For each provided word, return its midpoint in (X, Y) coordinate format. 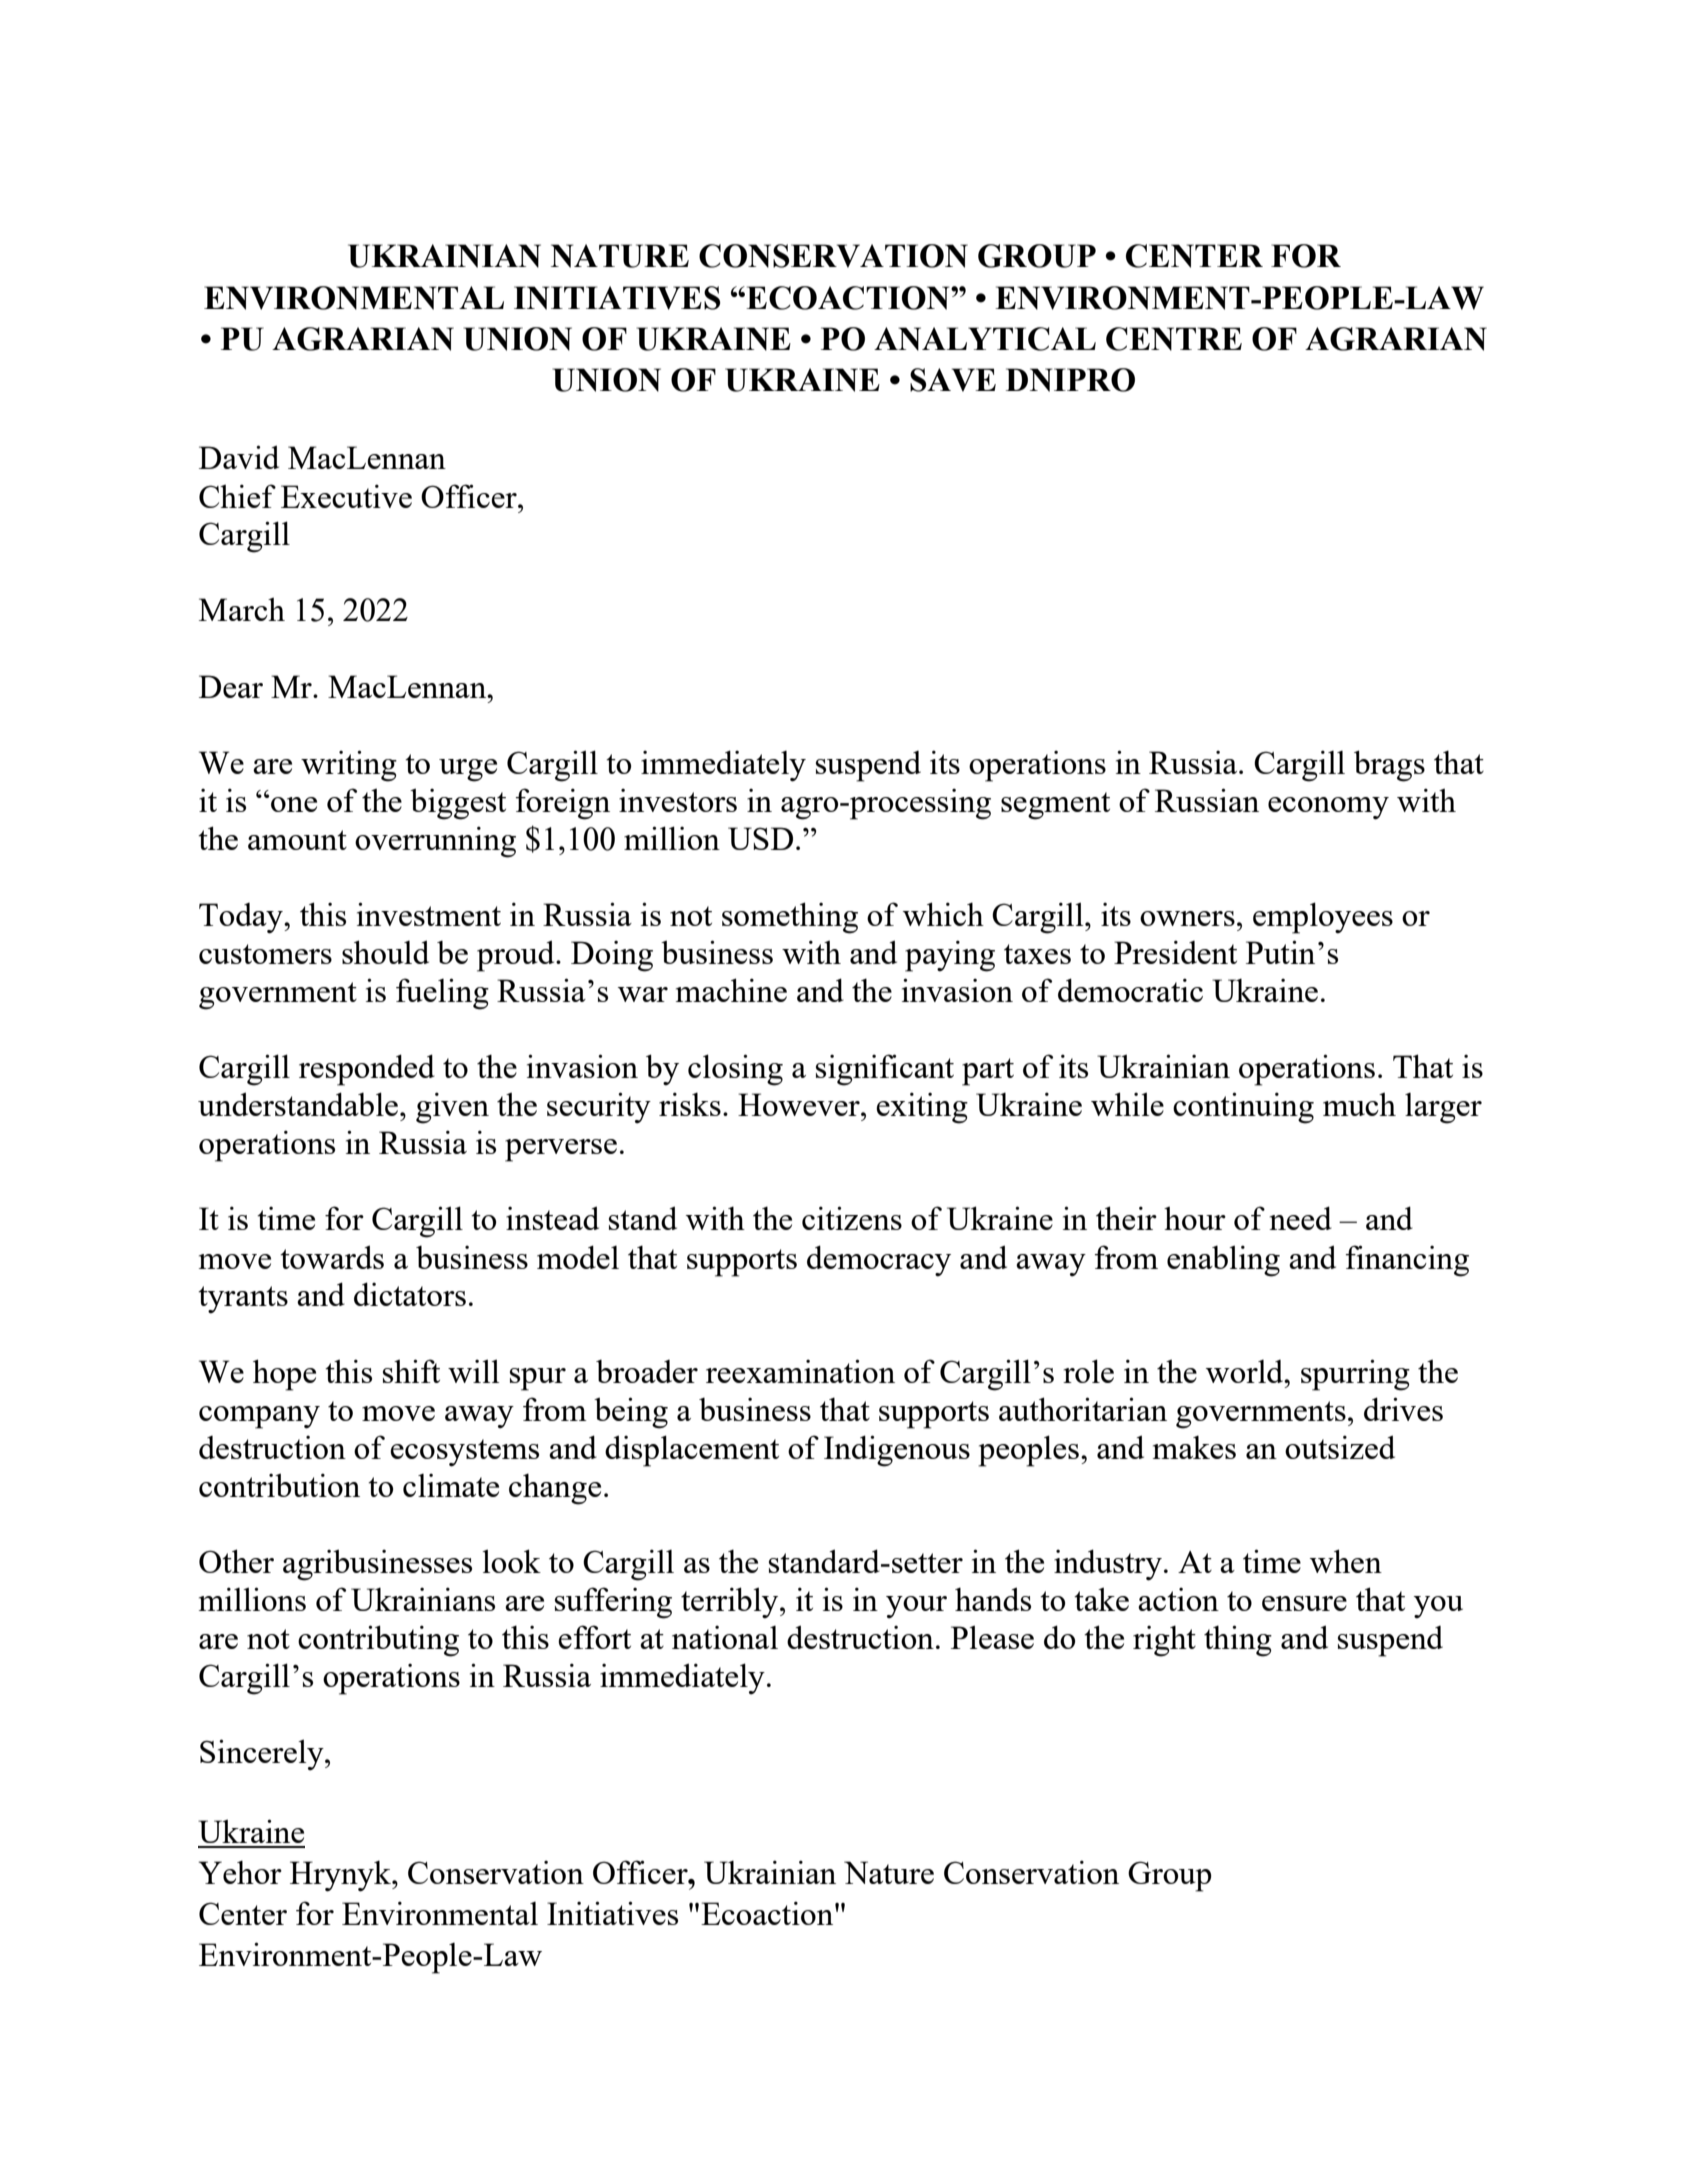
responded (367, 1070)
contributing (378, 1641)
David (239, 457)
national (725, 1637)
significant (885, 1070)
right (1164, 1641)
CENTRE (1174, 339)
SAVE (953, 380)
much (1359, 1104)
